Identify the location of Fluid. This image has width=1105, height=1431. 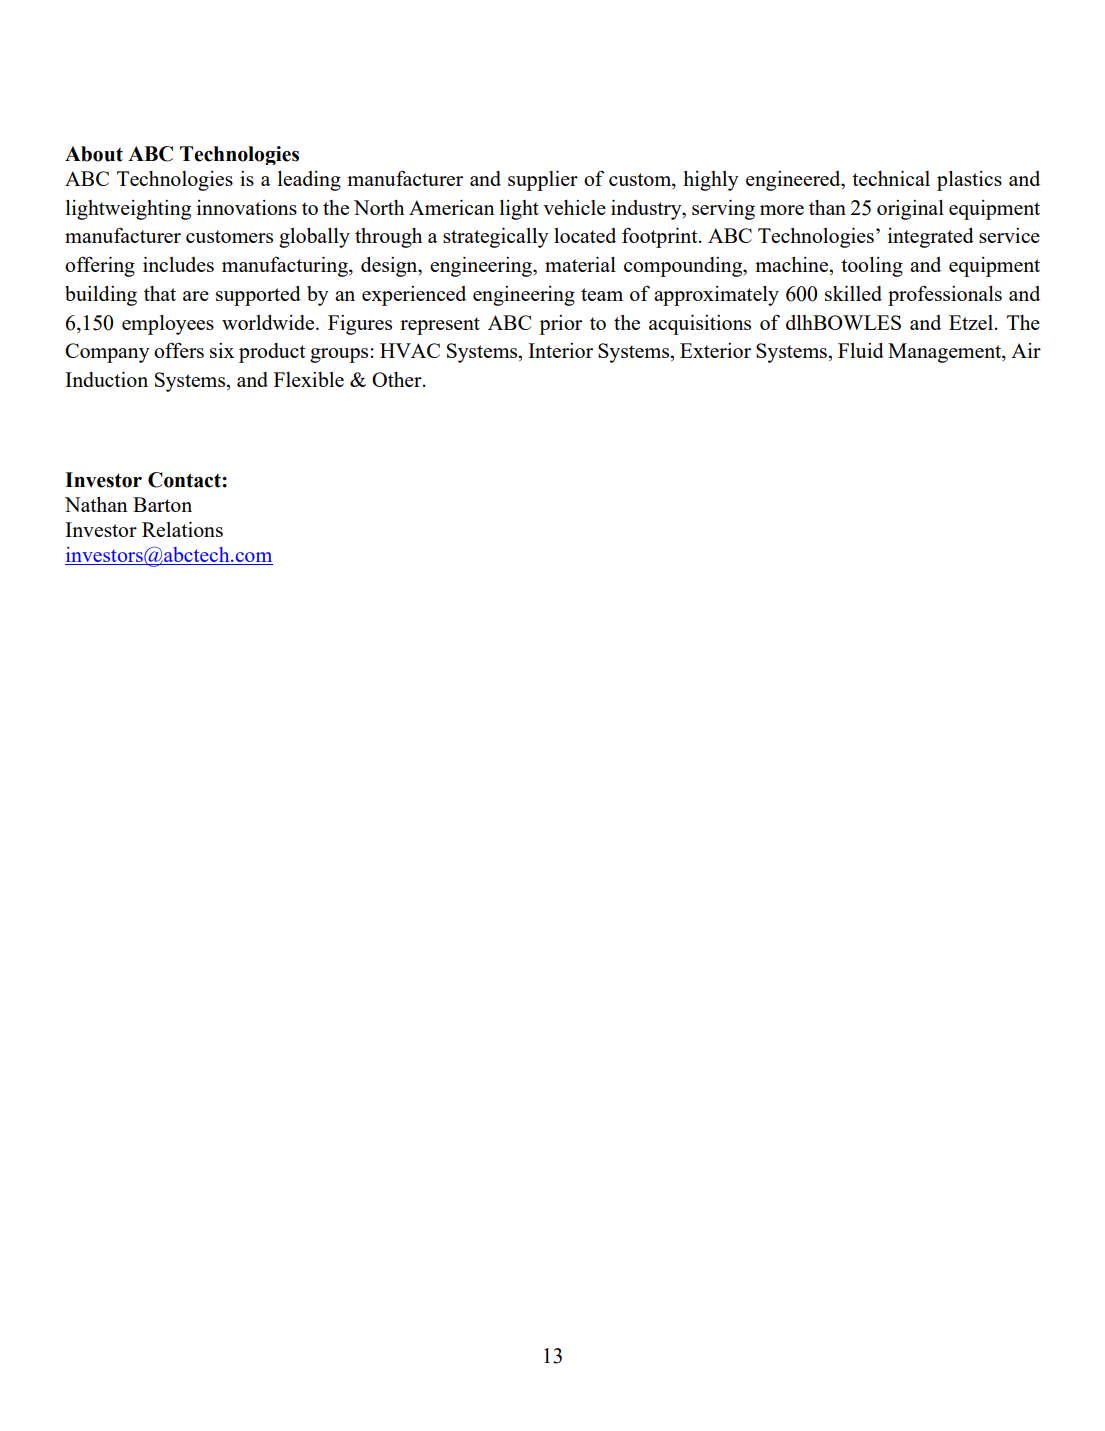
(861, 350).
